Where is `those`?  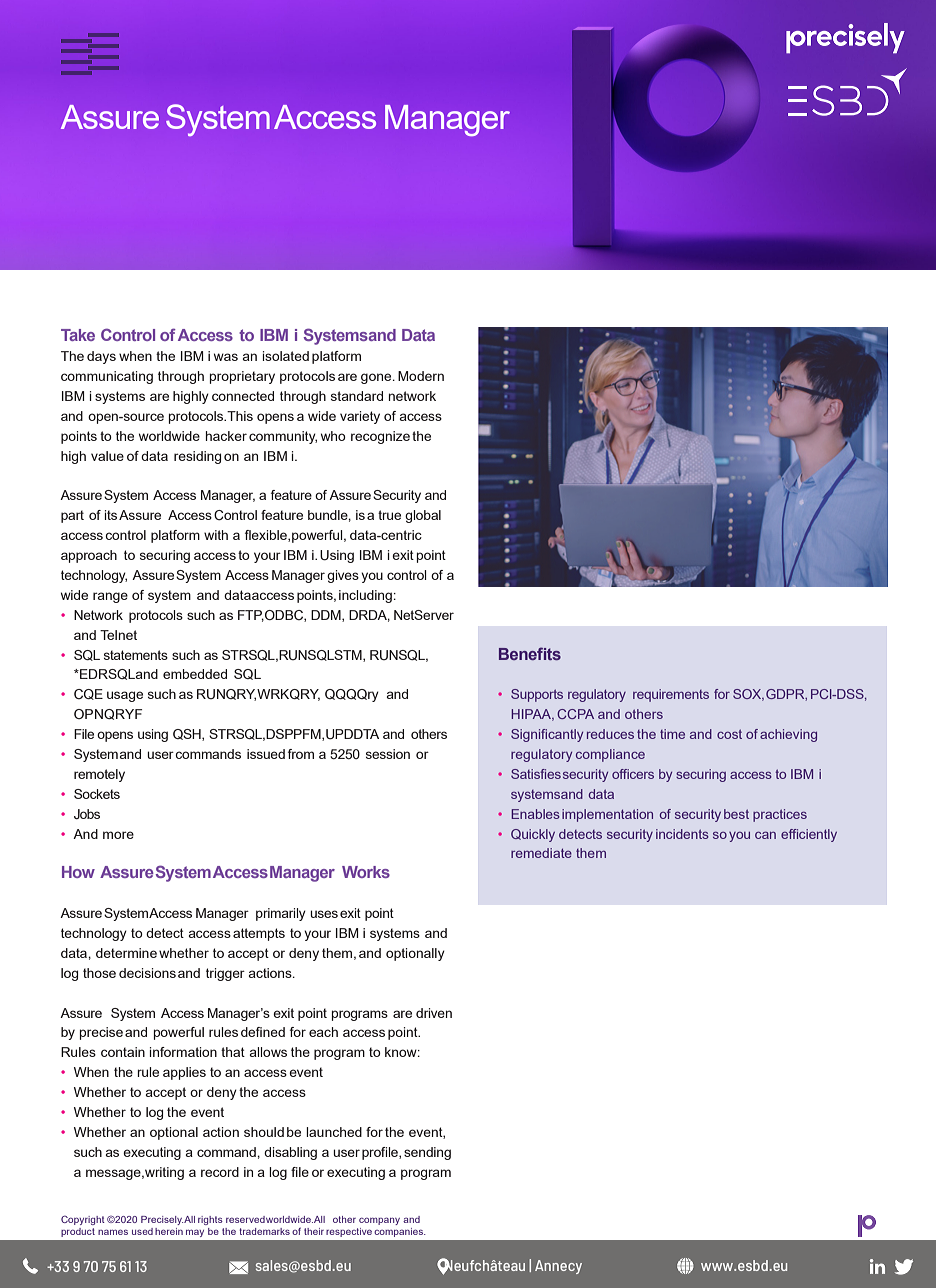
those is located at coordinates (99, 973).
